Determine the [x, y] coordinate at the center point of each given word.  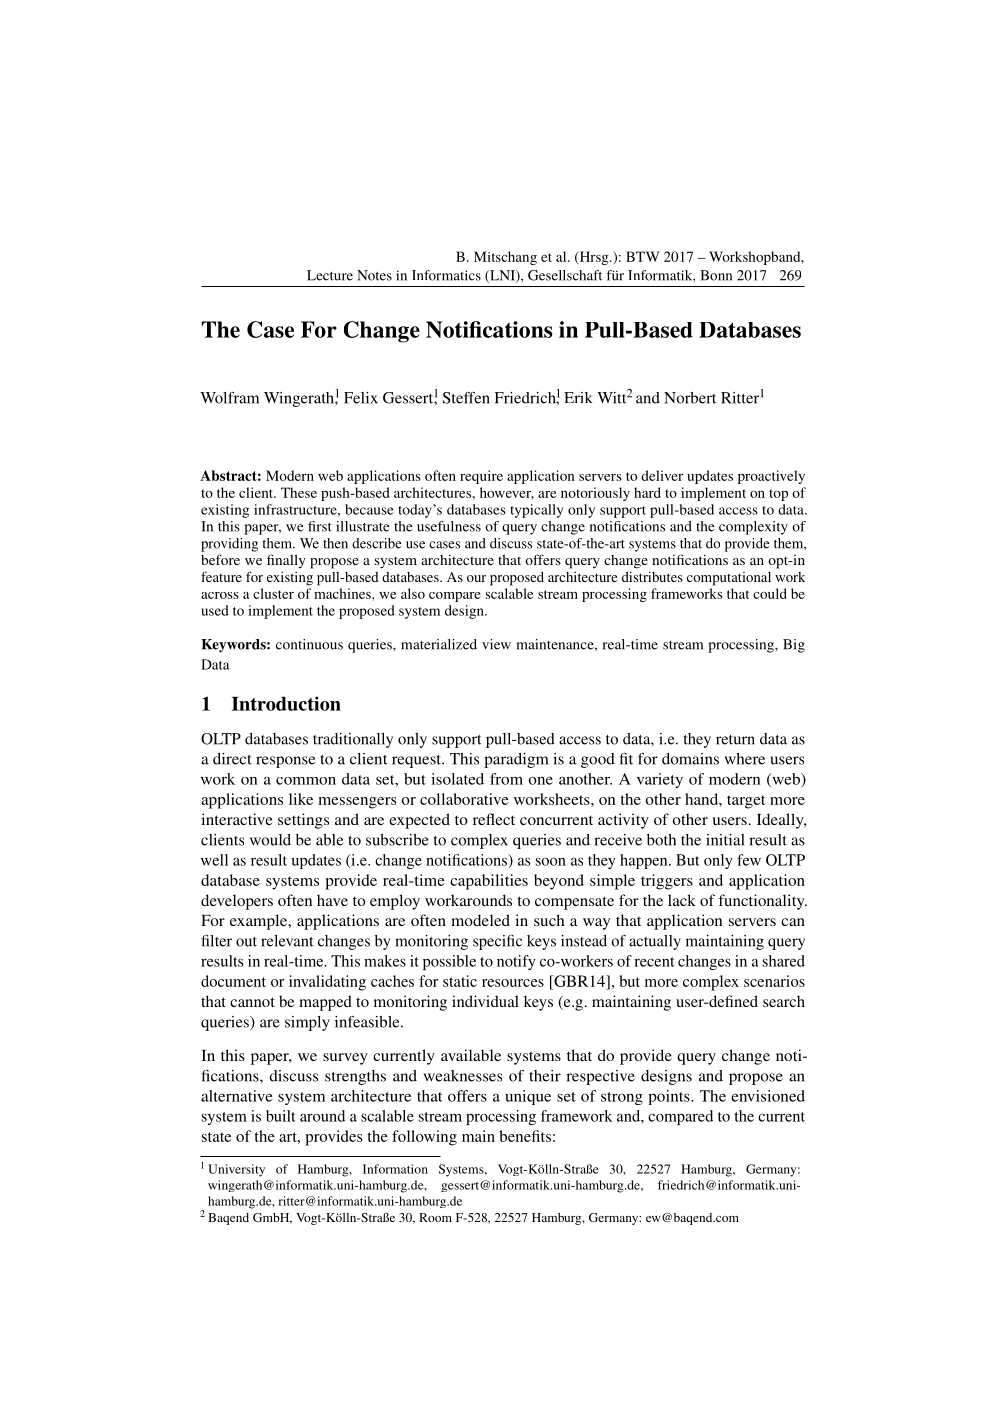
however [507, 493]
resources [513, 983]
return [735, 740]
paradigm [516, 760]
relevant [287, 941]
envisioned [768, 1096]
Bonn [716, 275]
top [778, 495]
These [299, 492]
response [285, 762]
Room [435, 1217]
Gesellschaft [565, 275]
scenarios [774, 981]
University [236, 1170]
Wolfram [229, 398]
